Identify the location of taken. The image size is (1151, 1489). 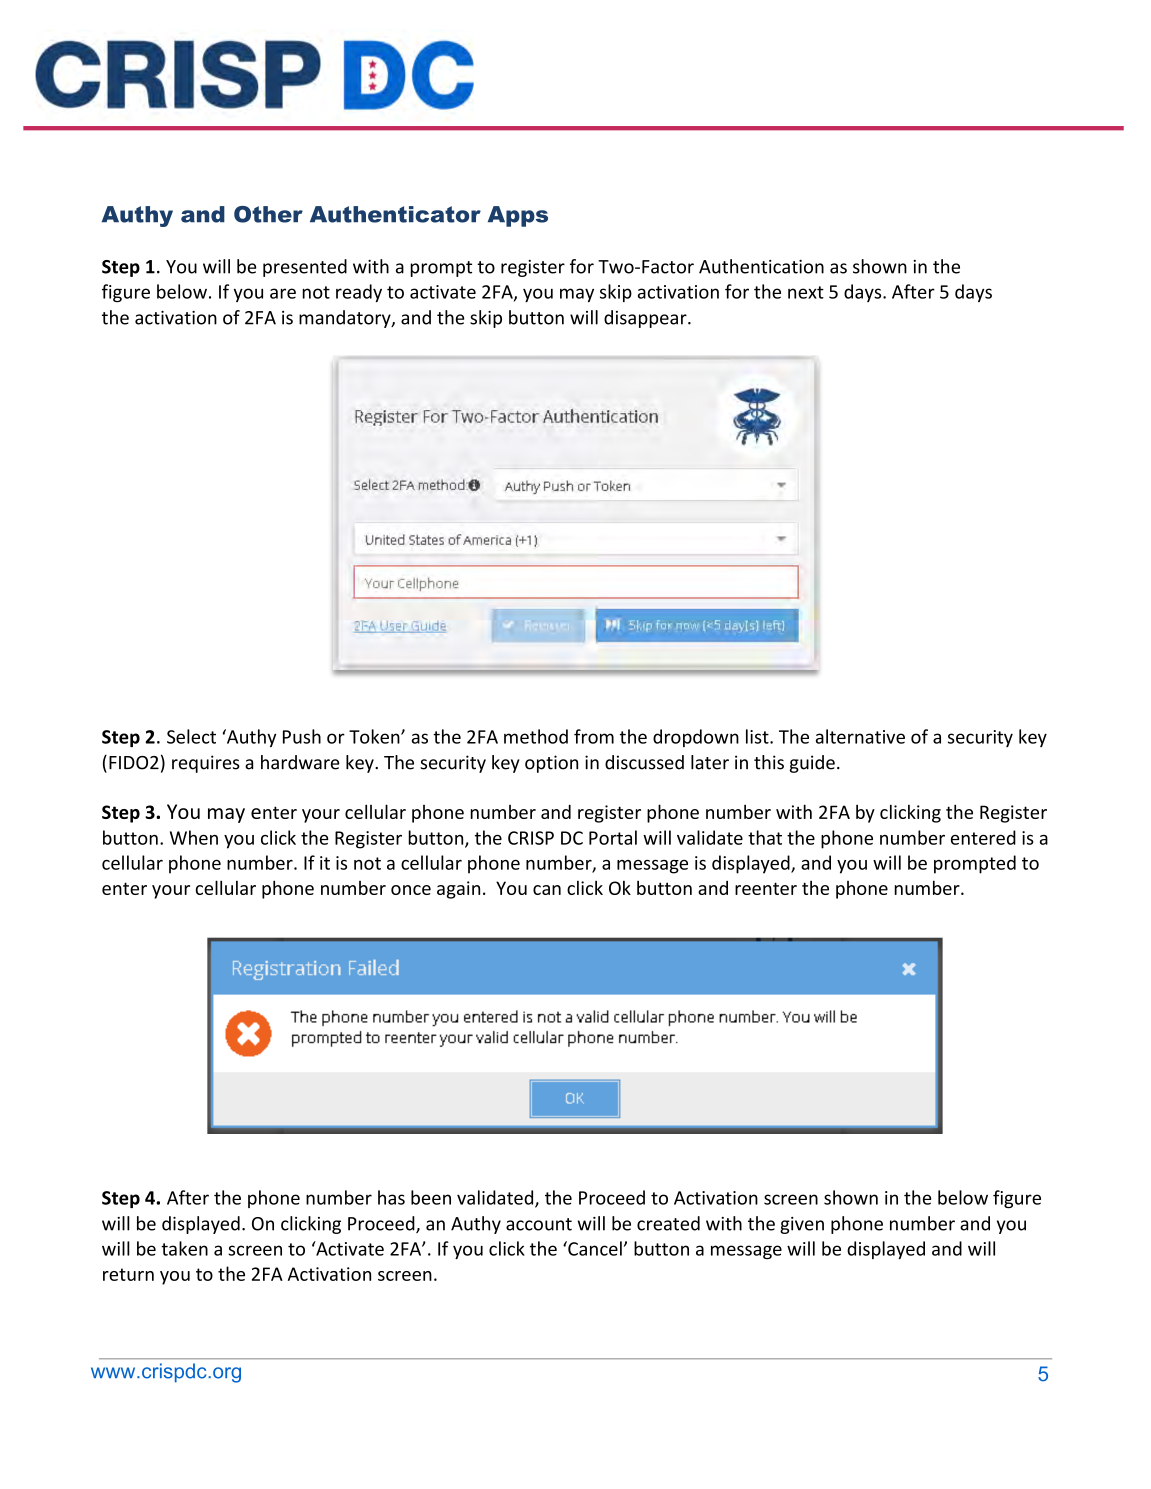
(184, 1248).
